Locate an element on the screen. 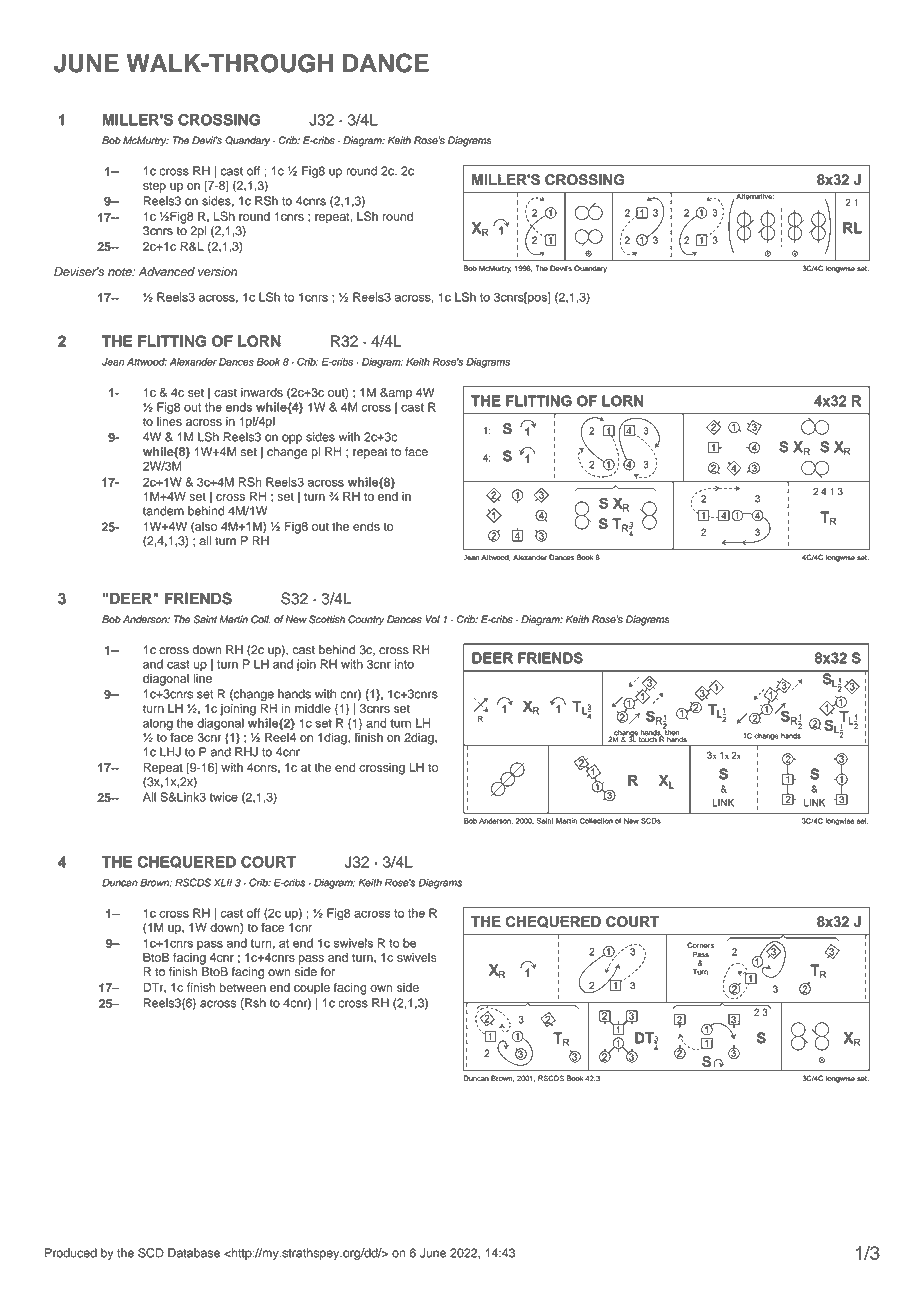 The width and height of the screenshot is (924, 1308). Produced is located at coordinates (71, 1253).
